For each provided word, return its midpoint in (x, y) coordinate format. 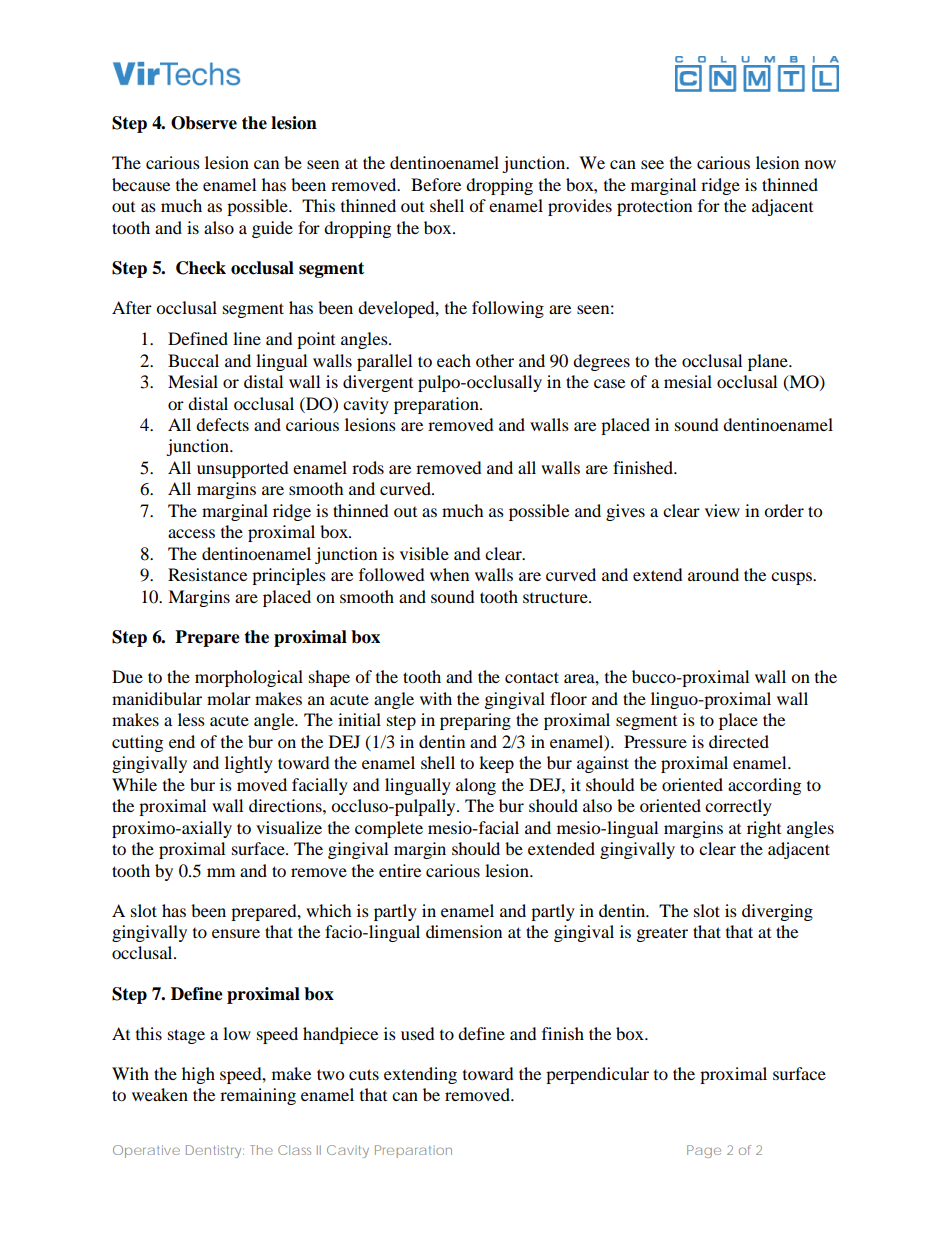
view (722, 510)
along (476, 786)
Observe (204, 123)
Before (436, 184)
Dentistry (213, 1151)
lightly (249, 764)
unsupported (243, 469)
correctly (738, 807)
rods (368, 467)
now (820, 164)
